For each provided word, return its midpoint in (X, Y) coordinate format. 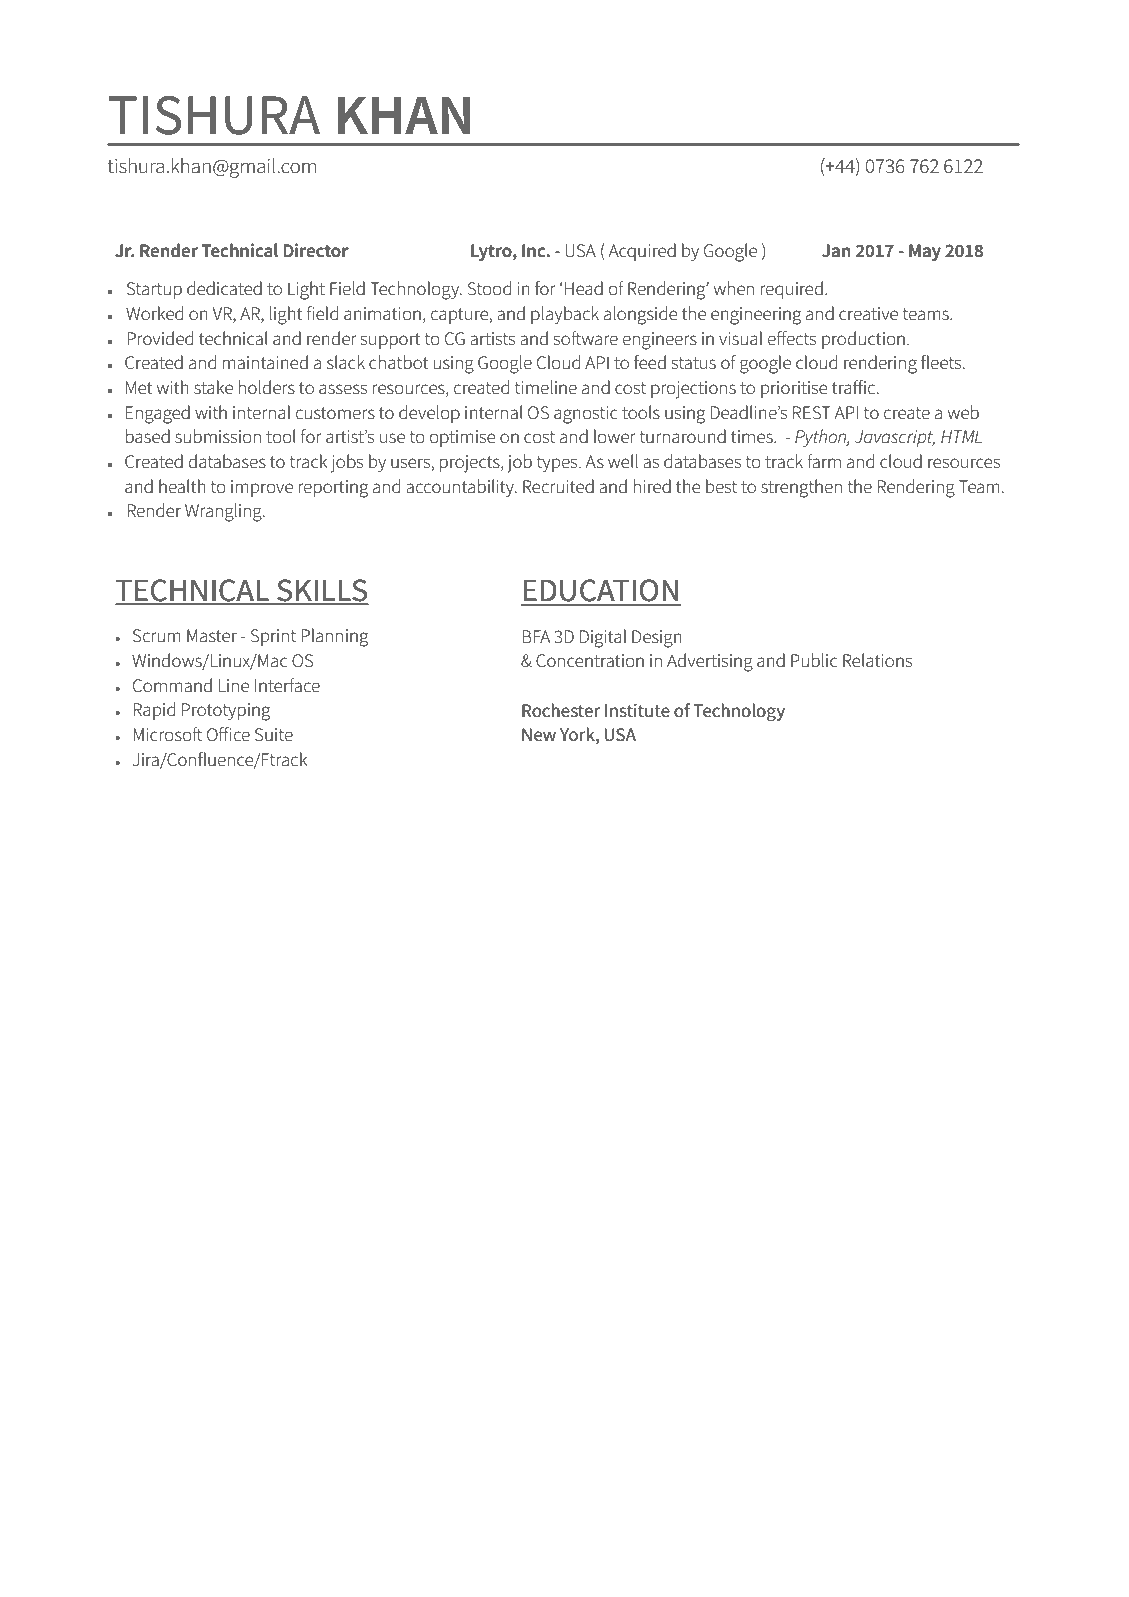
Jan (836, 251)
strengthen (801, 488)
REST (812, 413)
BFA (536, 636)
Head (584, 288)
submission (218, 436)
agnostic (586, 415)
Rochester (561, 710)
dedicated (224, 288)
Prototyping (226, 712)
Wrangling (224, 512)
